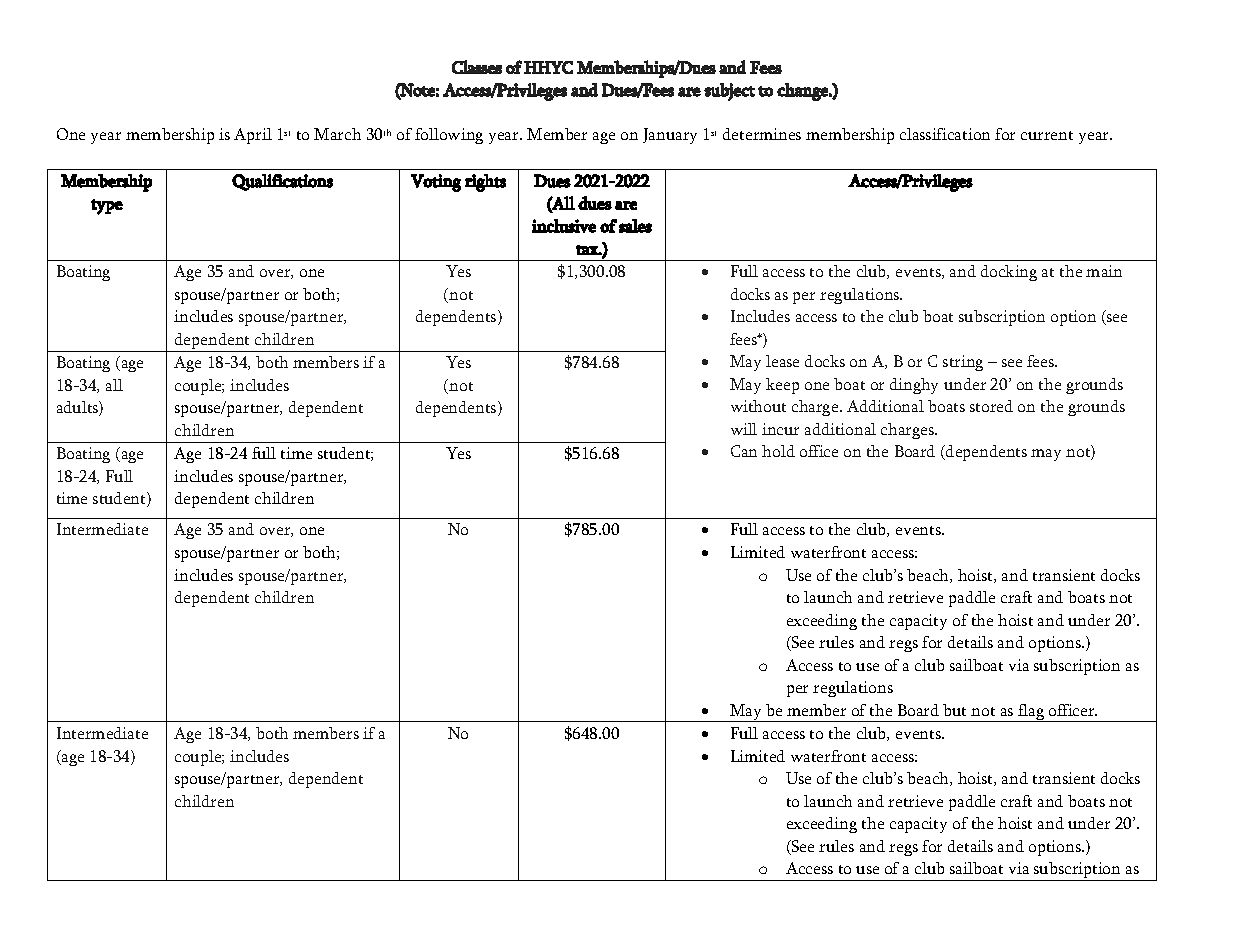 Image resolution: width=1233 pixels, height=952 pixels. I want to click on subject, so click(729, 92).
